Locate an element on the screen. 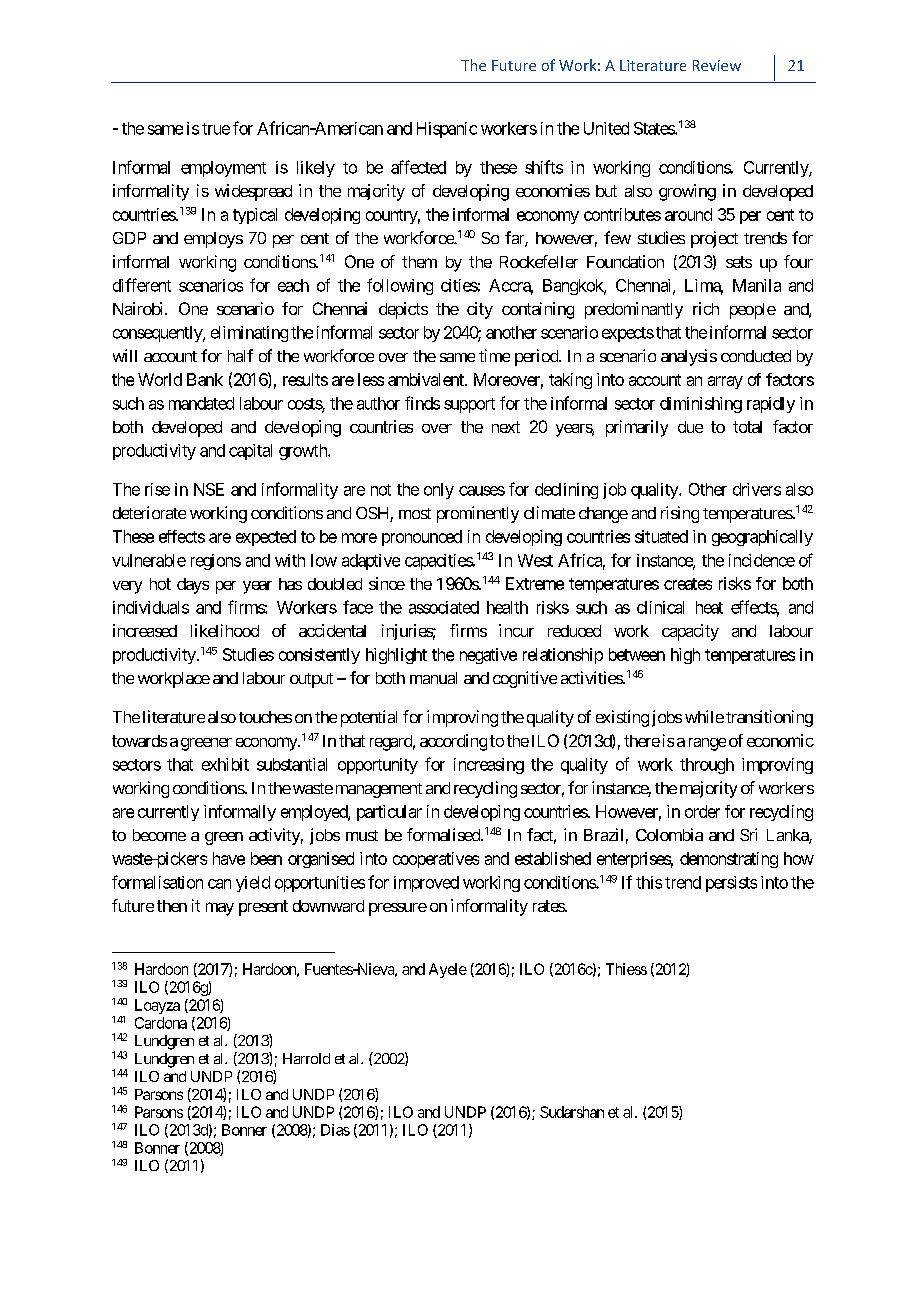  mandated is located at coordinates (201, 403).
